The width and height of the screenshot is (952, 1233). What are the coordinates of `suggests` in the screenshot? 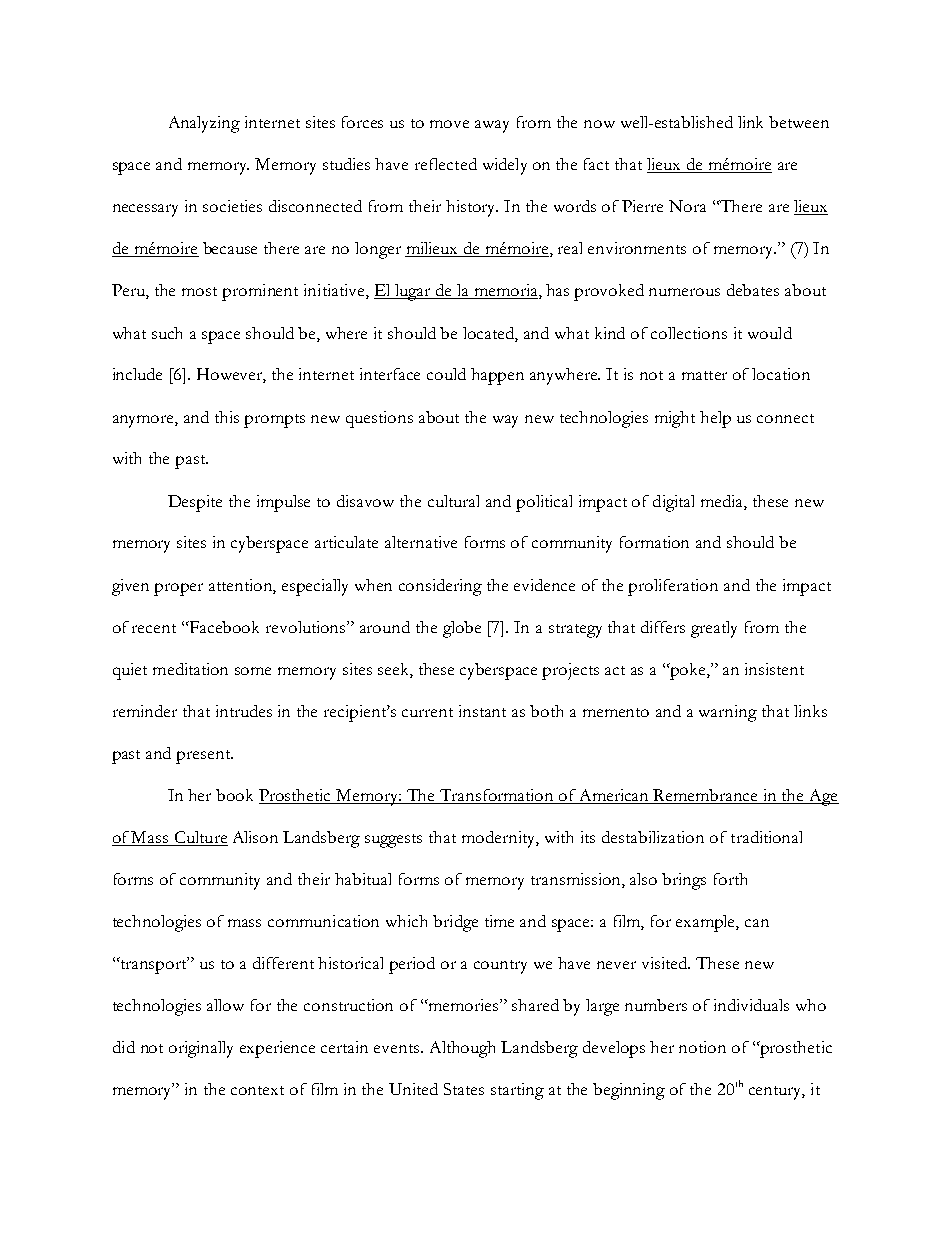 It's located at (393, 841).
